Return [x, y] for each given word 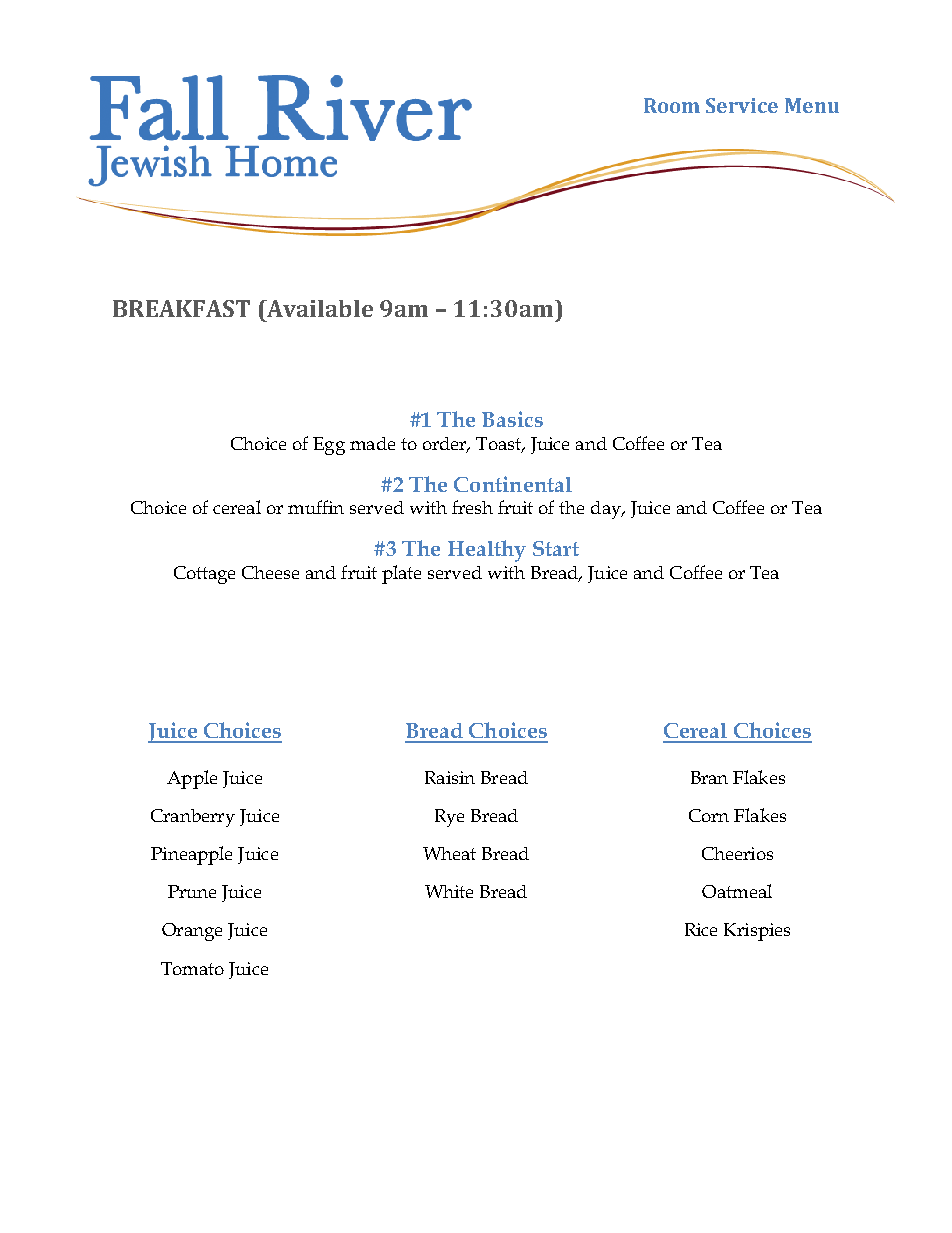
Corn [709, 815]
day [607, 510]
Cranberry [193, 818]
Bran [709, 777]
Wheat [449, 853]
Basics [512, 419]
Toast [500, 445]
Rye [449, 818]
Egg [329, 446]
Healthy [487, 551]
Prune [192, 891]
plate [401, 574]
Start [556, 548]
